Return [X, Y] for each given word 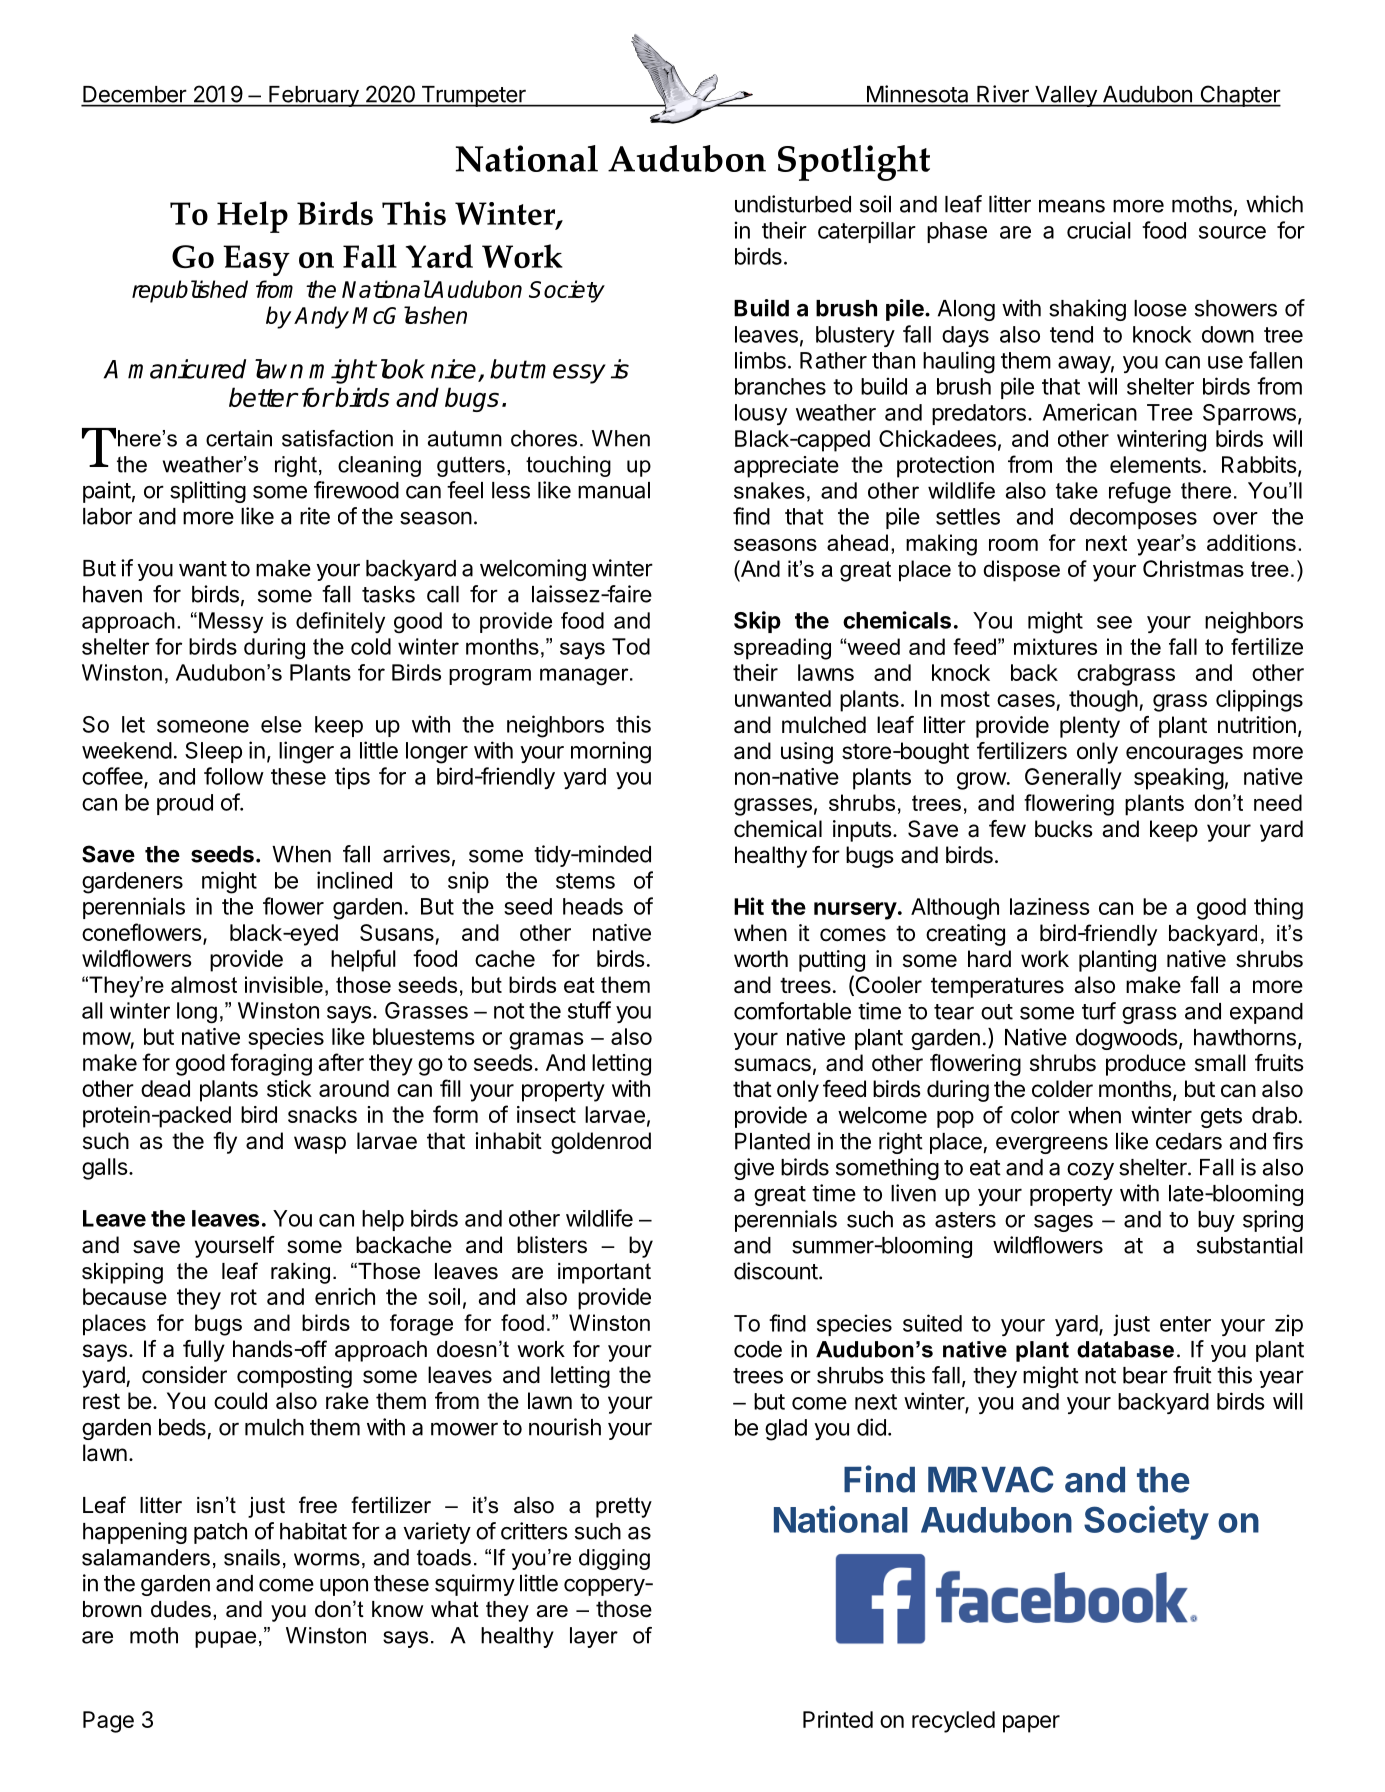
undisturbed [793, 204]
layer [594, 1637]
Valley [1066, 96]
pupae [225, 1639]
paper [1031, 1724]
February [313, 96]
